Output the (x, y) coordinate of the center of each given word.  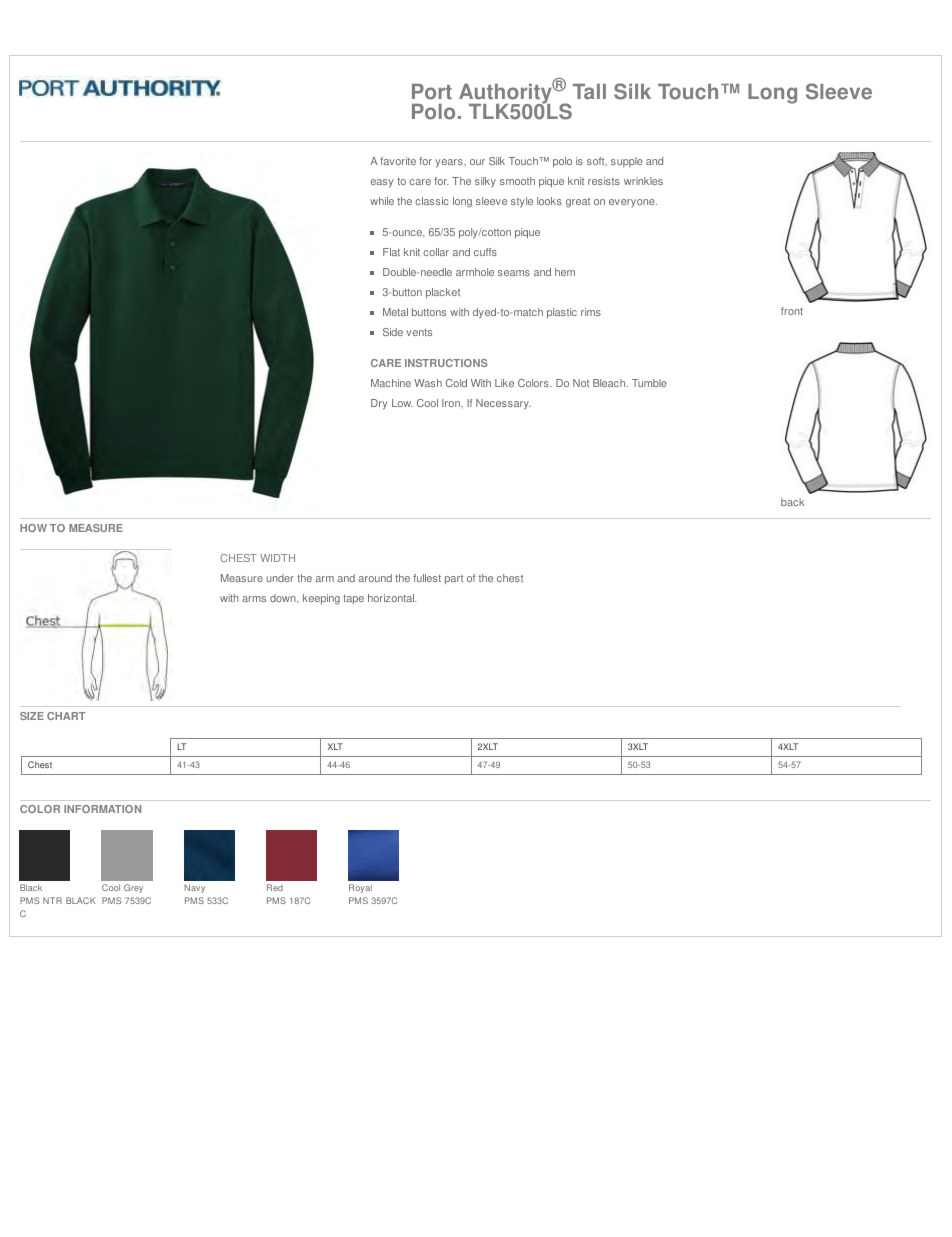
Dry (379, 404)
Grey (133, 888)
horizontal (392, 598)
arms (254, 599)
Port (432, 92)
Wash (428, 383)
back (792, 502)
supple (627, 162)
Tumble (649, 383)
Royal (360, 888)
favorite (398, 161)
